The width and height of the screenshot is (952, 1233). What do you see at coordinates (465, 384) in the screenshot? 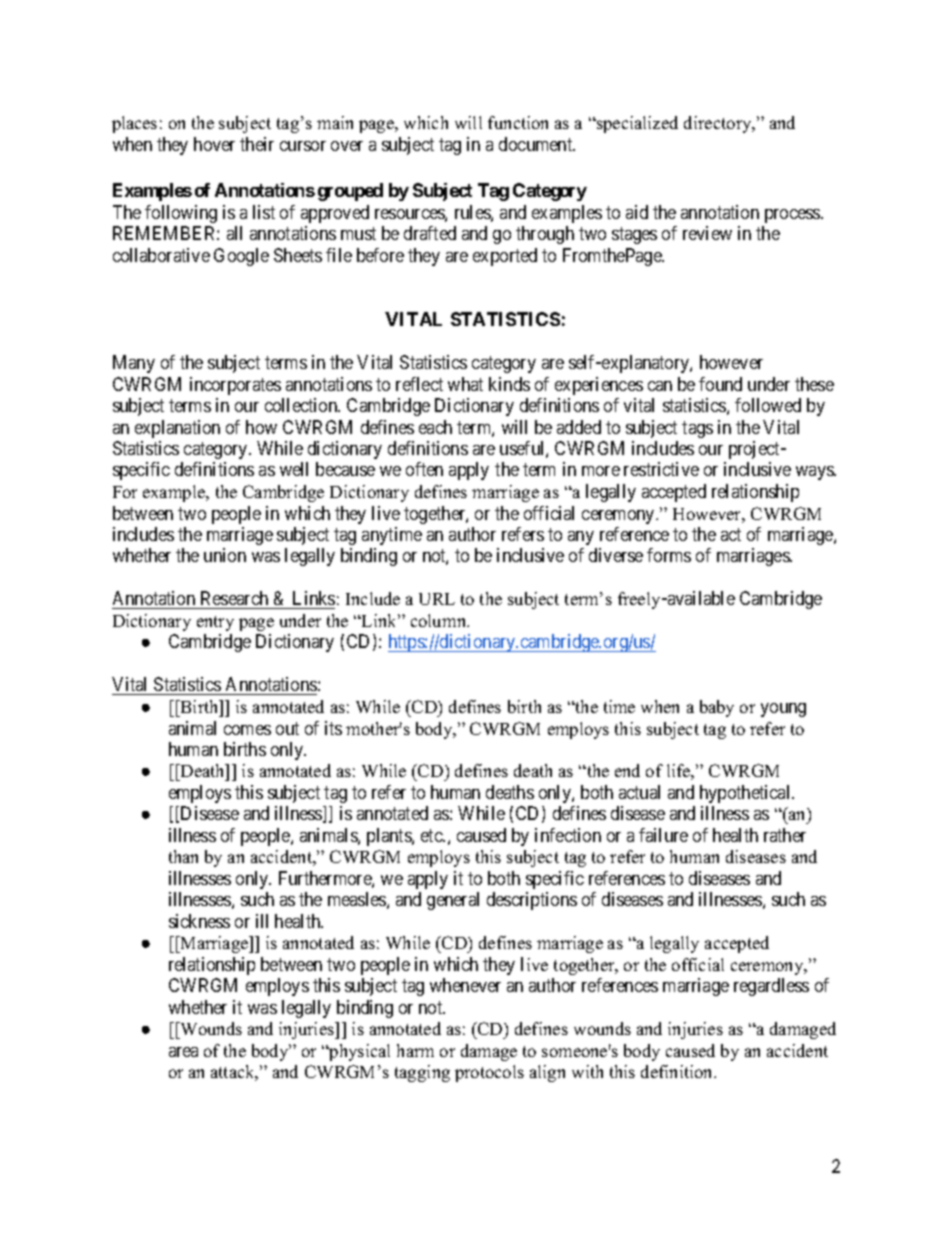
I see `what` at bounding box center [465, 384].
